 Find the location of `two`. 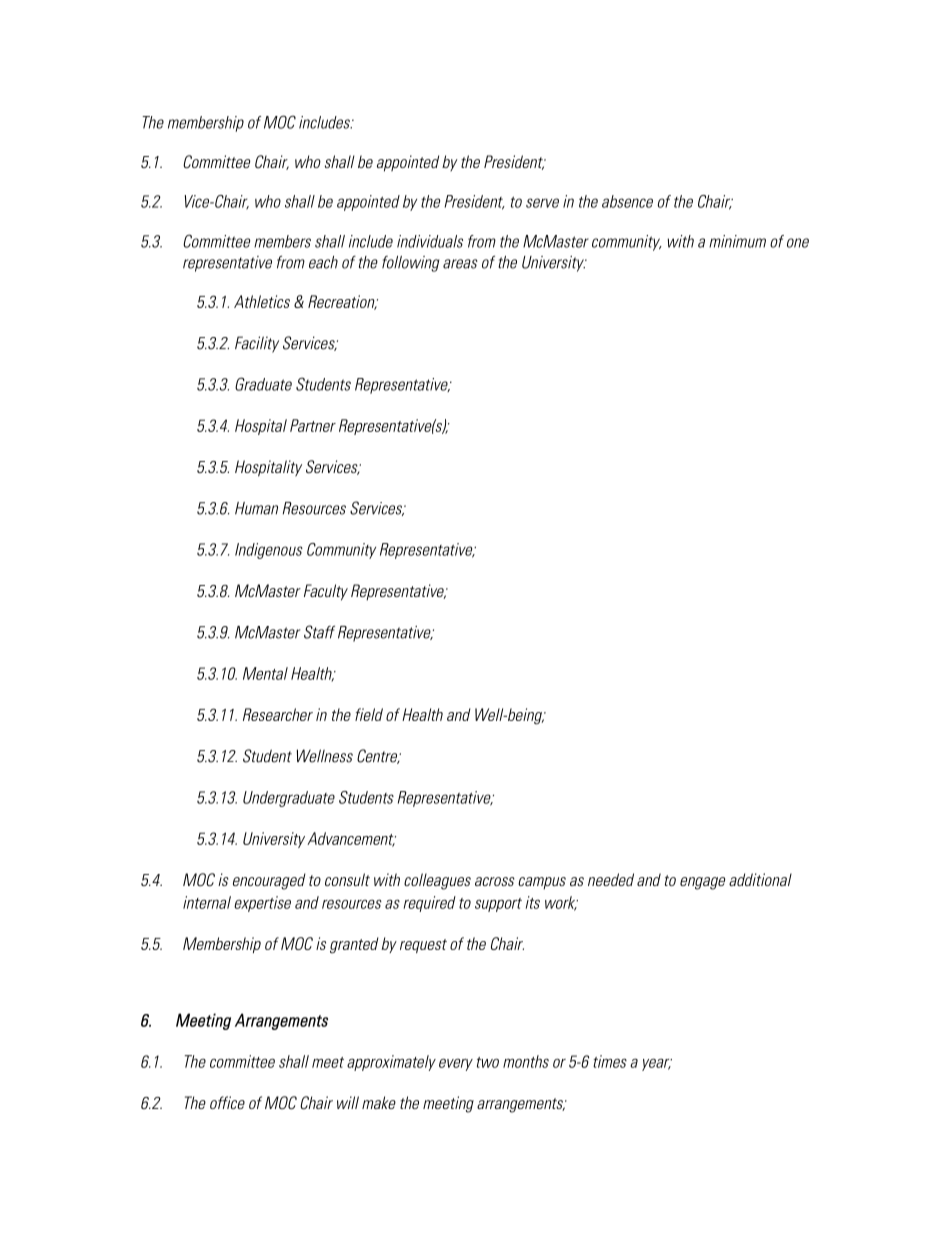

two is located at coordinates (488, 1062).
